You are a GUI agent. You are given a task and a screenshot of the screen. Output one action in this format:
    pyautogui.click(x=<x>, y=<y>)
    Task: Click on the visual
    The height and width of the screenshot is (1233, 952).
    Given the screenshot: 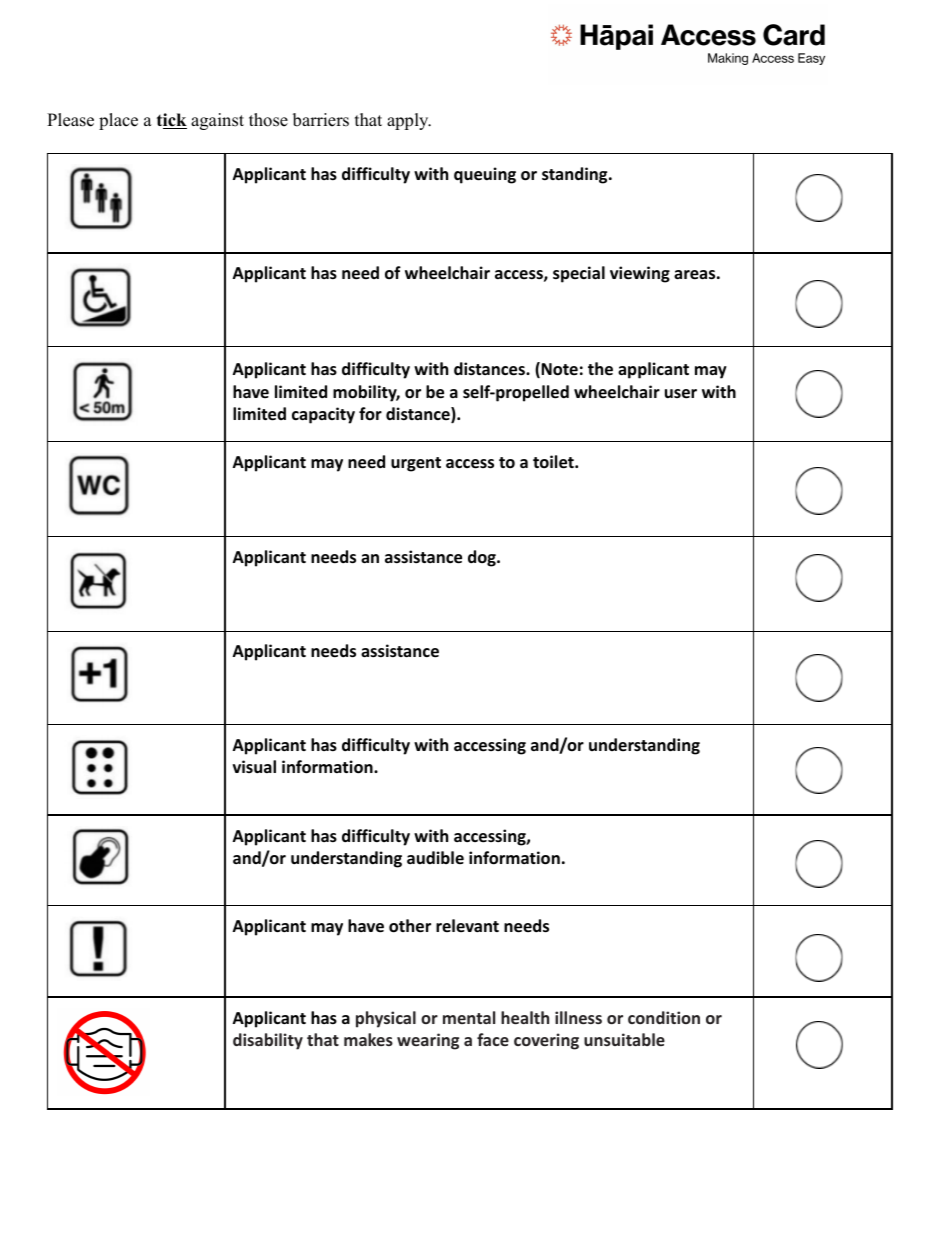 What is the action you would take?
    pyautogui.click(x=254, y=766)
